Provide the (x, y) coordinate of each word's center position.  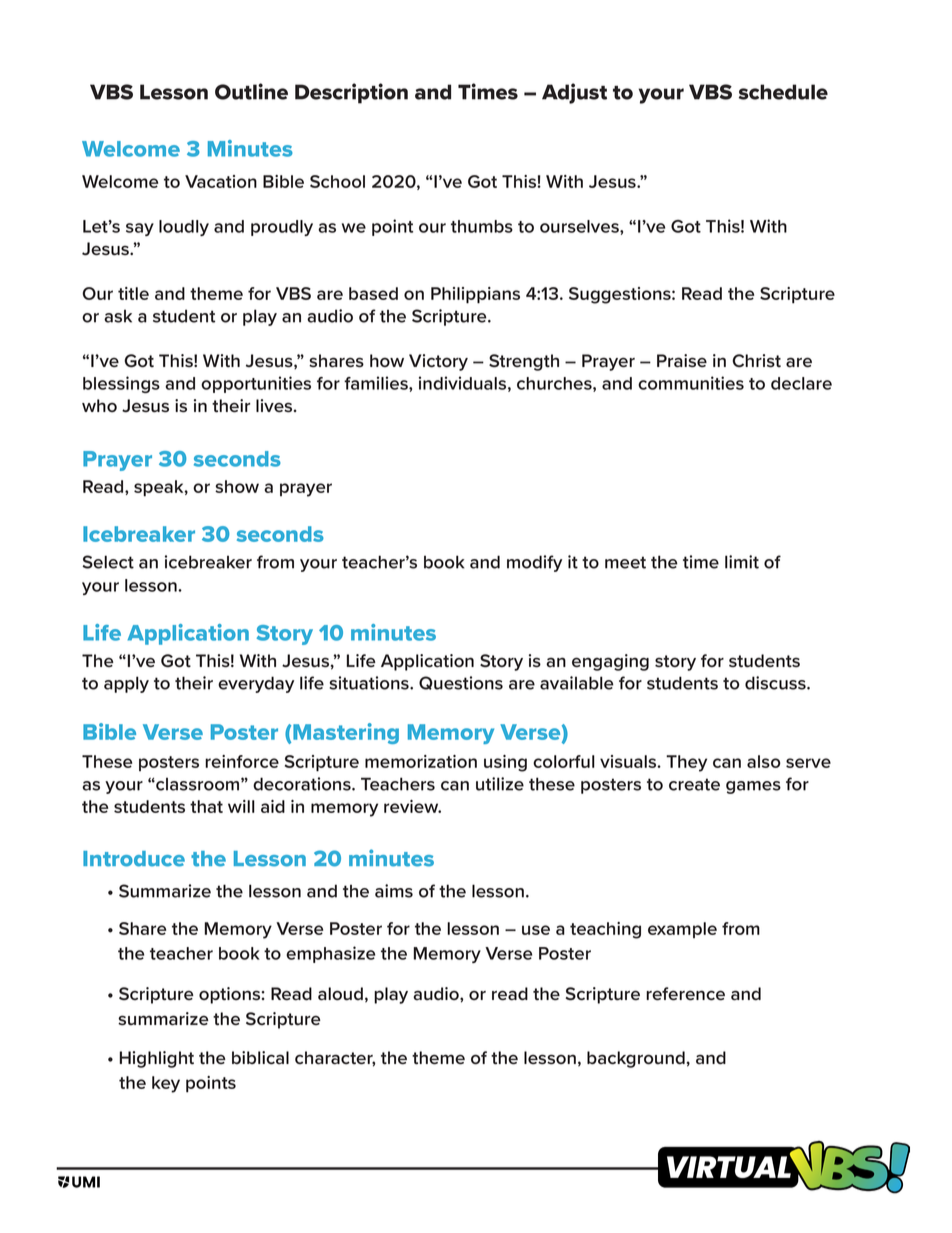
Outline (251, 91)
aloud (340, 994)
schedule (783, 92)
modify (534, 563)
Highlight (157, 1059)
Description (351, 93)
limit (742, 562)
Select (108, 562)
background (636, 1059)
